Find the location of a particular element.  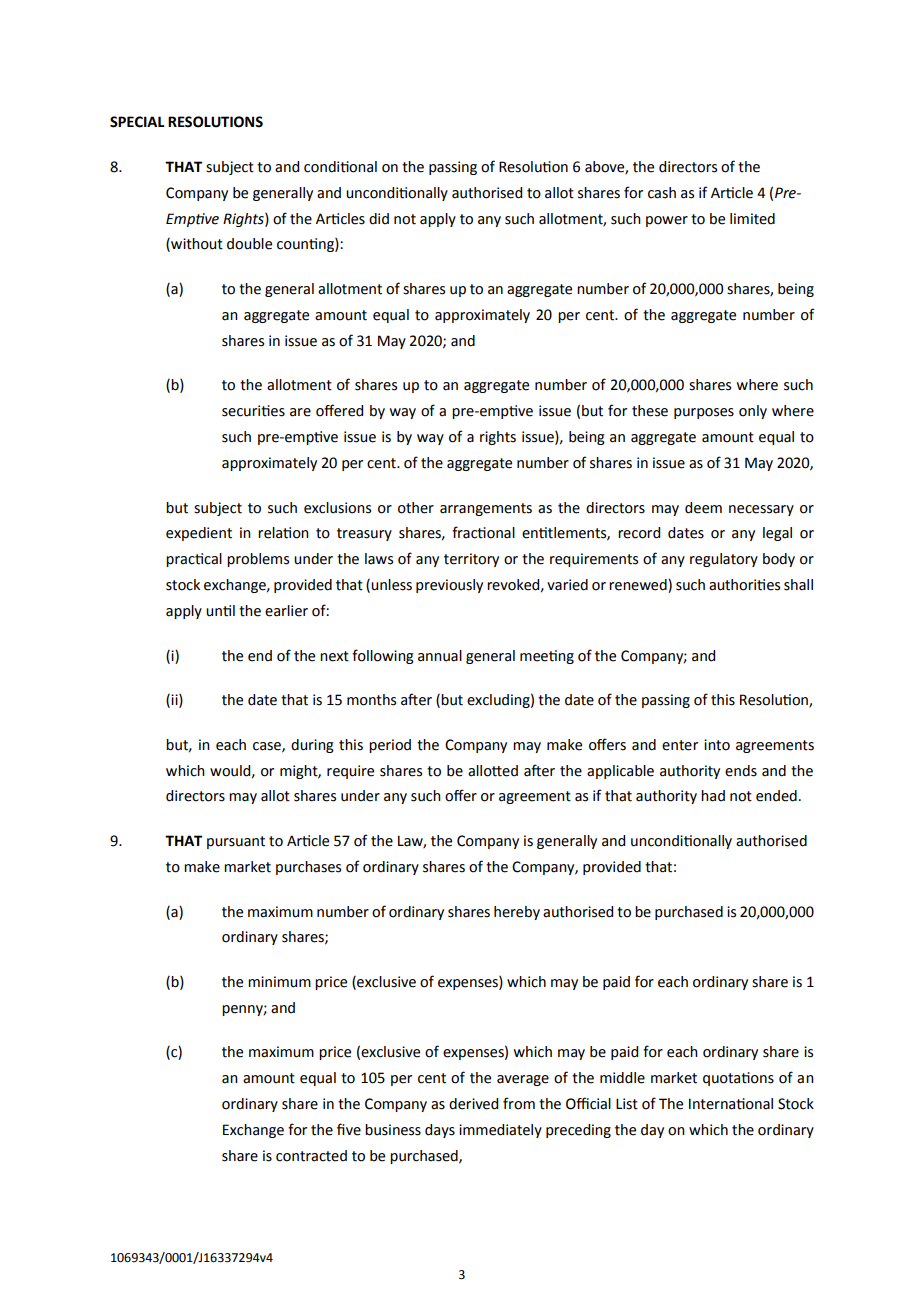

deem is located at coordinates (703, 508).
